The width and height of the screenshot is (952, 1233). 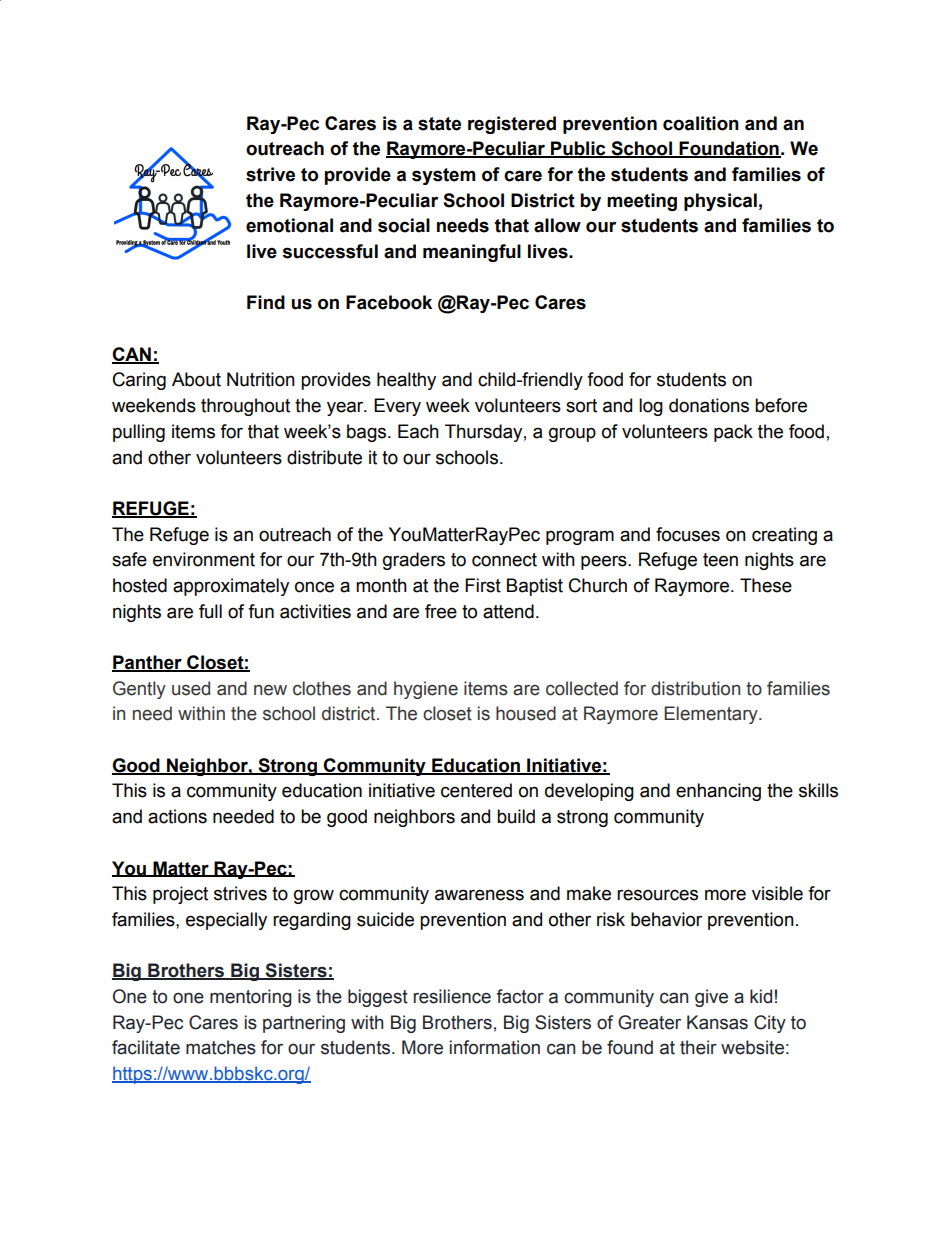 I want to click on system, so click(x=443, y=176).
